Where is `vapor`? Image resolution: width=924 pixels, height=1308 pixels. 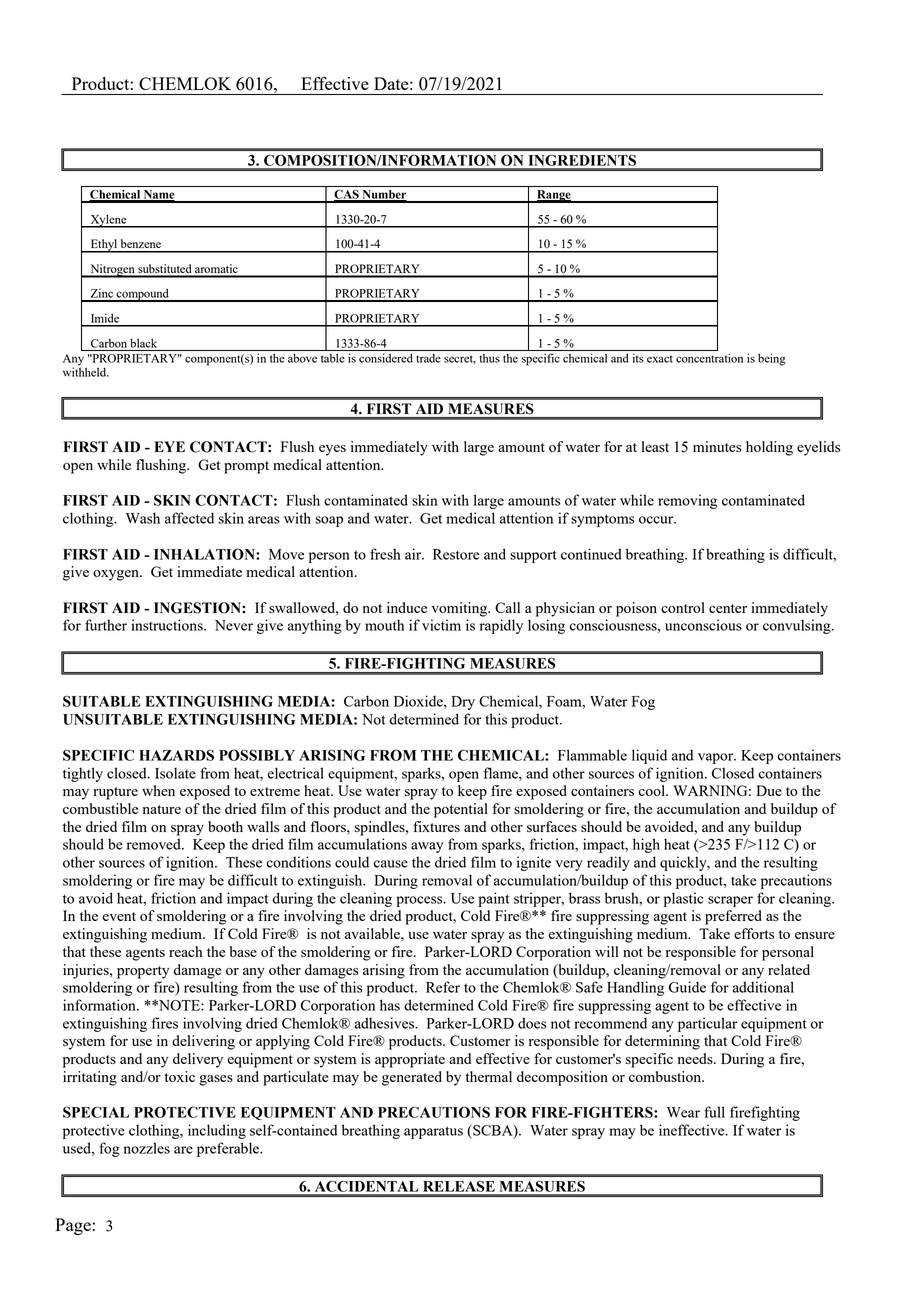
vapor is located at coordinates (717, 758).
